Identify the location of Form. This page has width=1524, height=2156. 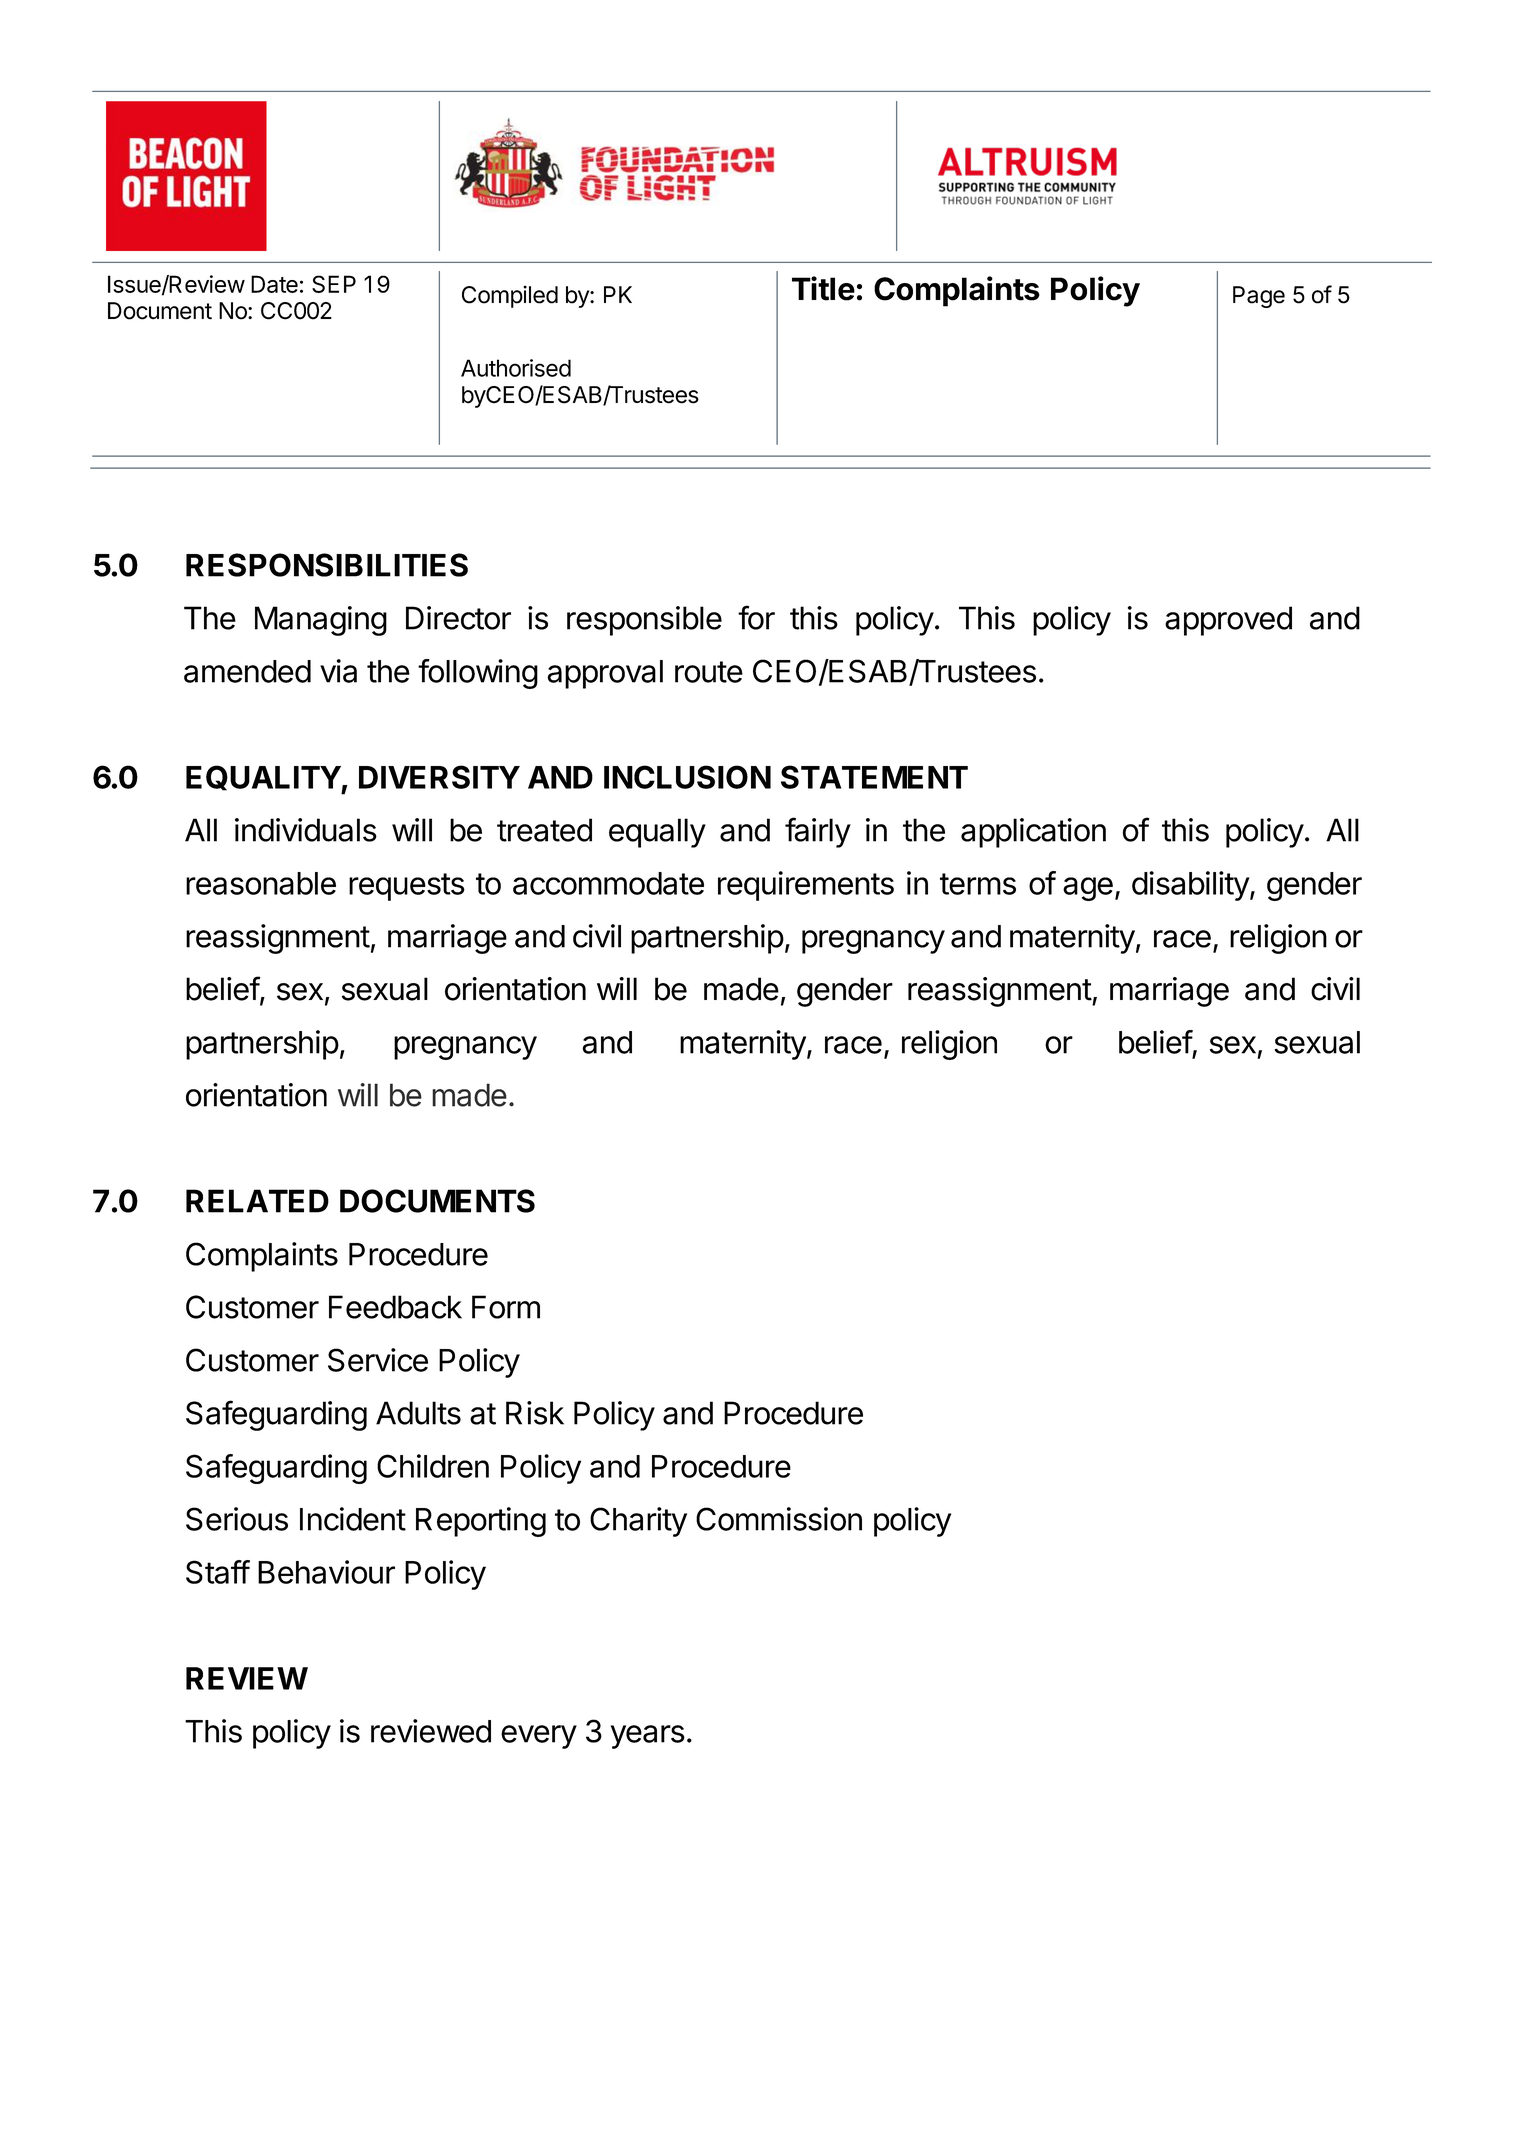
(506, 1307).
